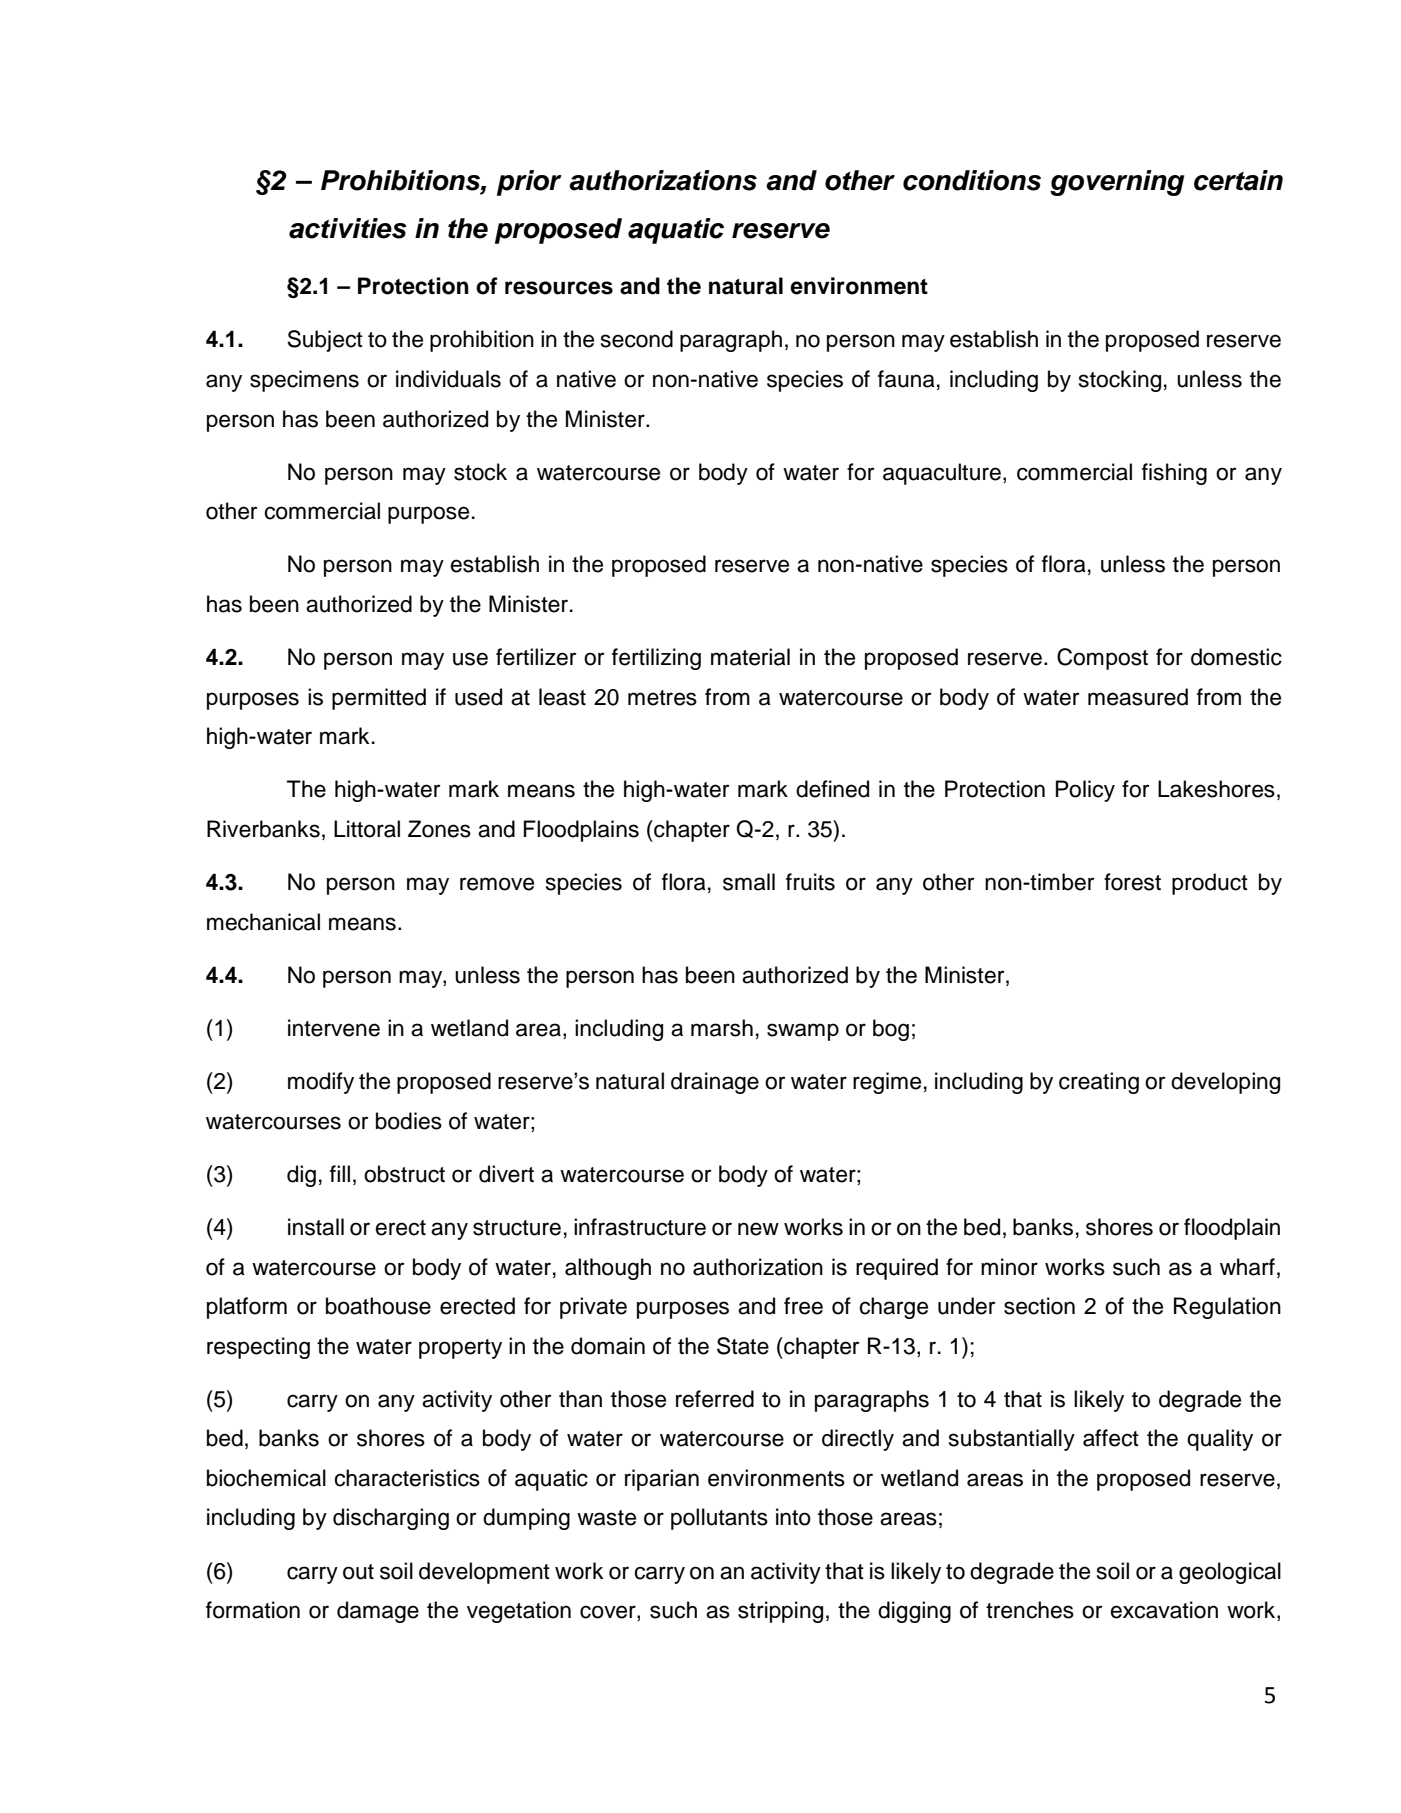 The width and height of the screenshot is (1401, 1813). What do you see at coordinates (367, 829) in the screenshot?
I see `Littoral` at bounding box center [367, 829].
